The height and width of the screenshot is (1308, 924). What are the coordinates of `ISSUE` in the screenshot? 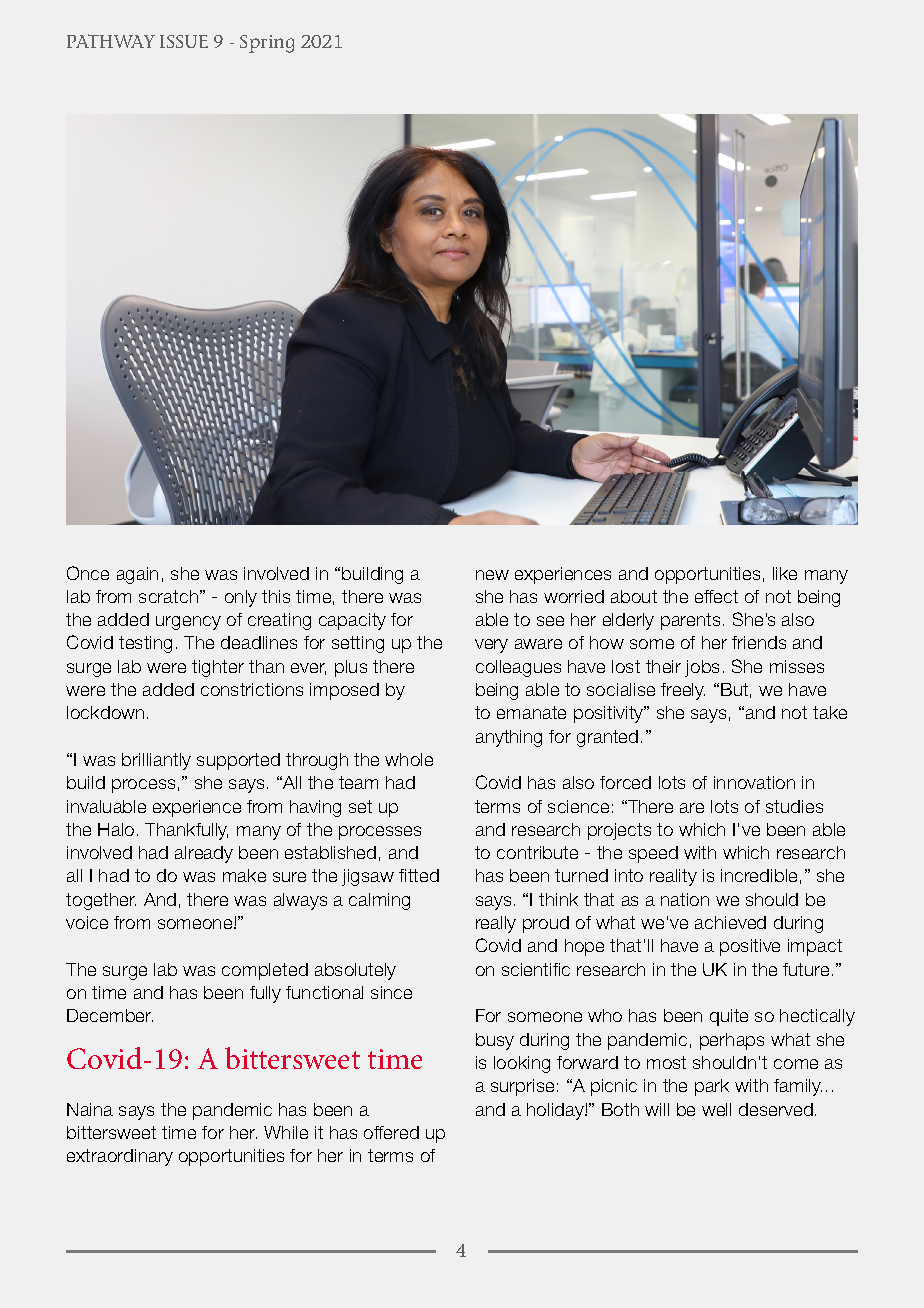 It's located at (184, 41).
